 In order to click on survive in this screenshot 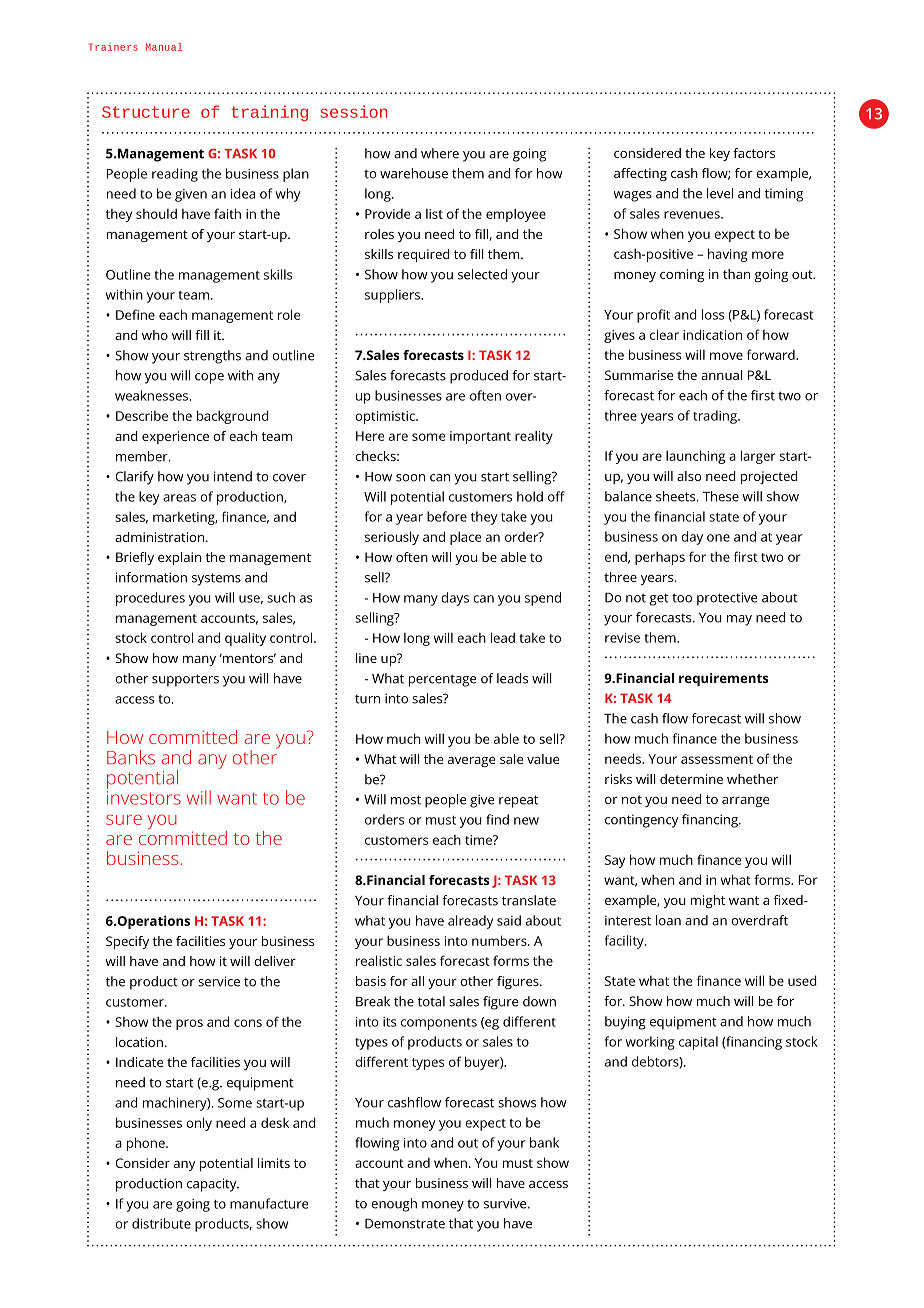, I will do `click(506, 1203)`.
